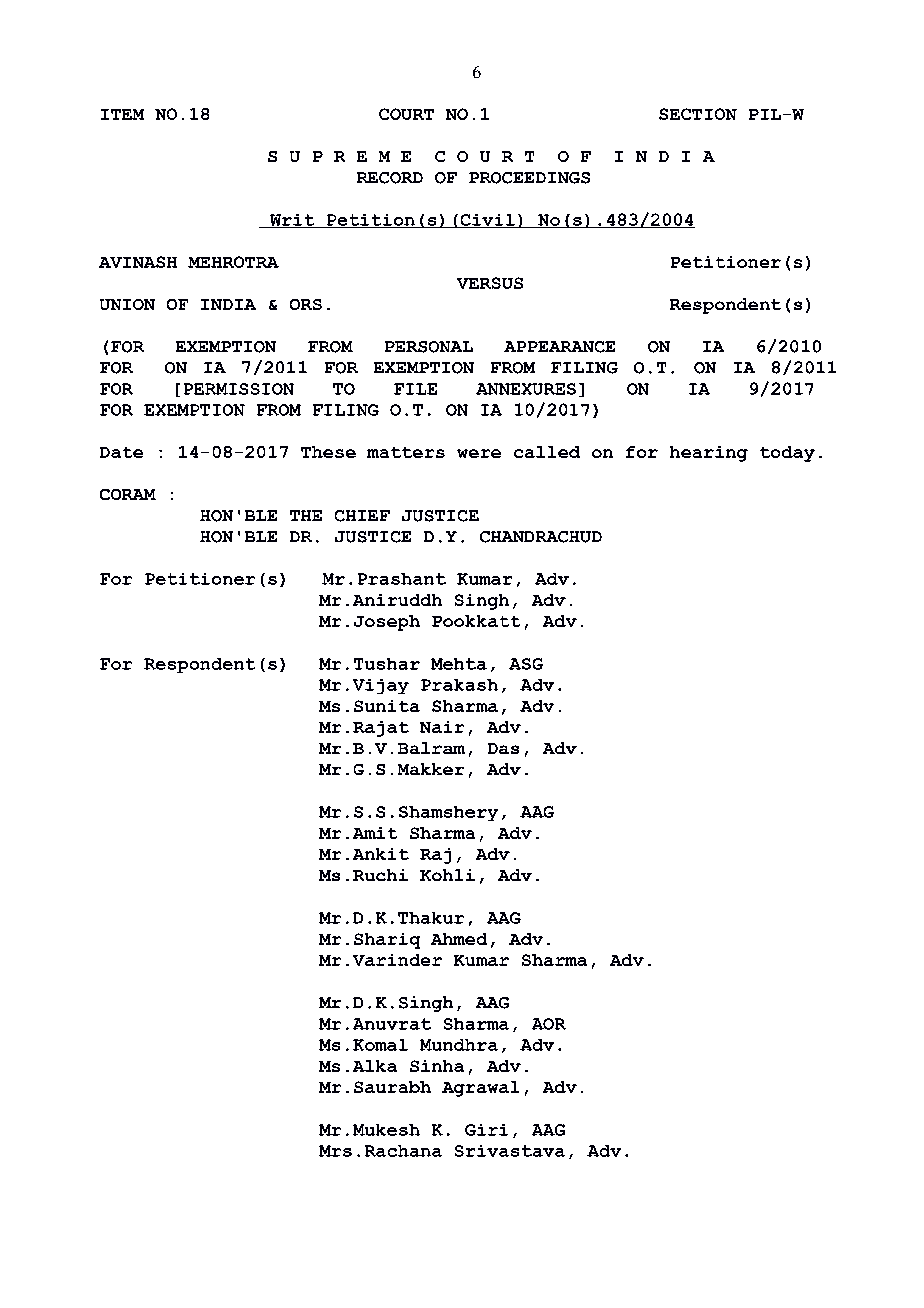  I want to click on ASG, so click(526, 664).
